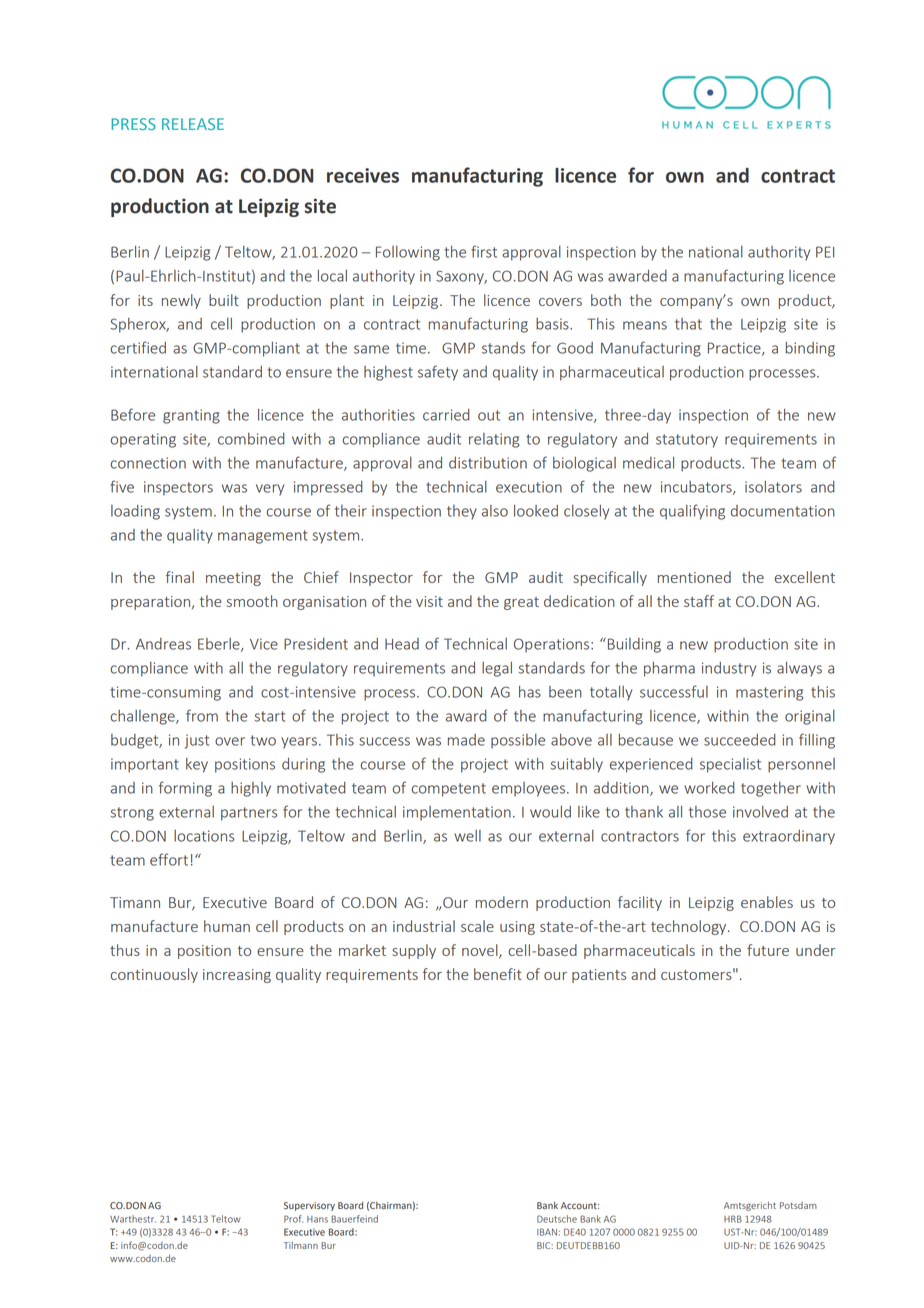  I want to click on documentation, so click(783, 511).
